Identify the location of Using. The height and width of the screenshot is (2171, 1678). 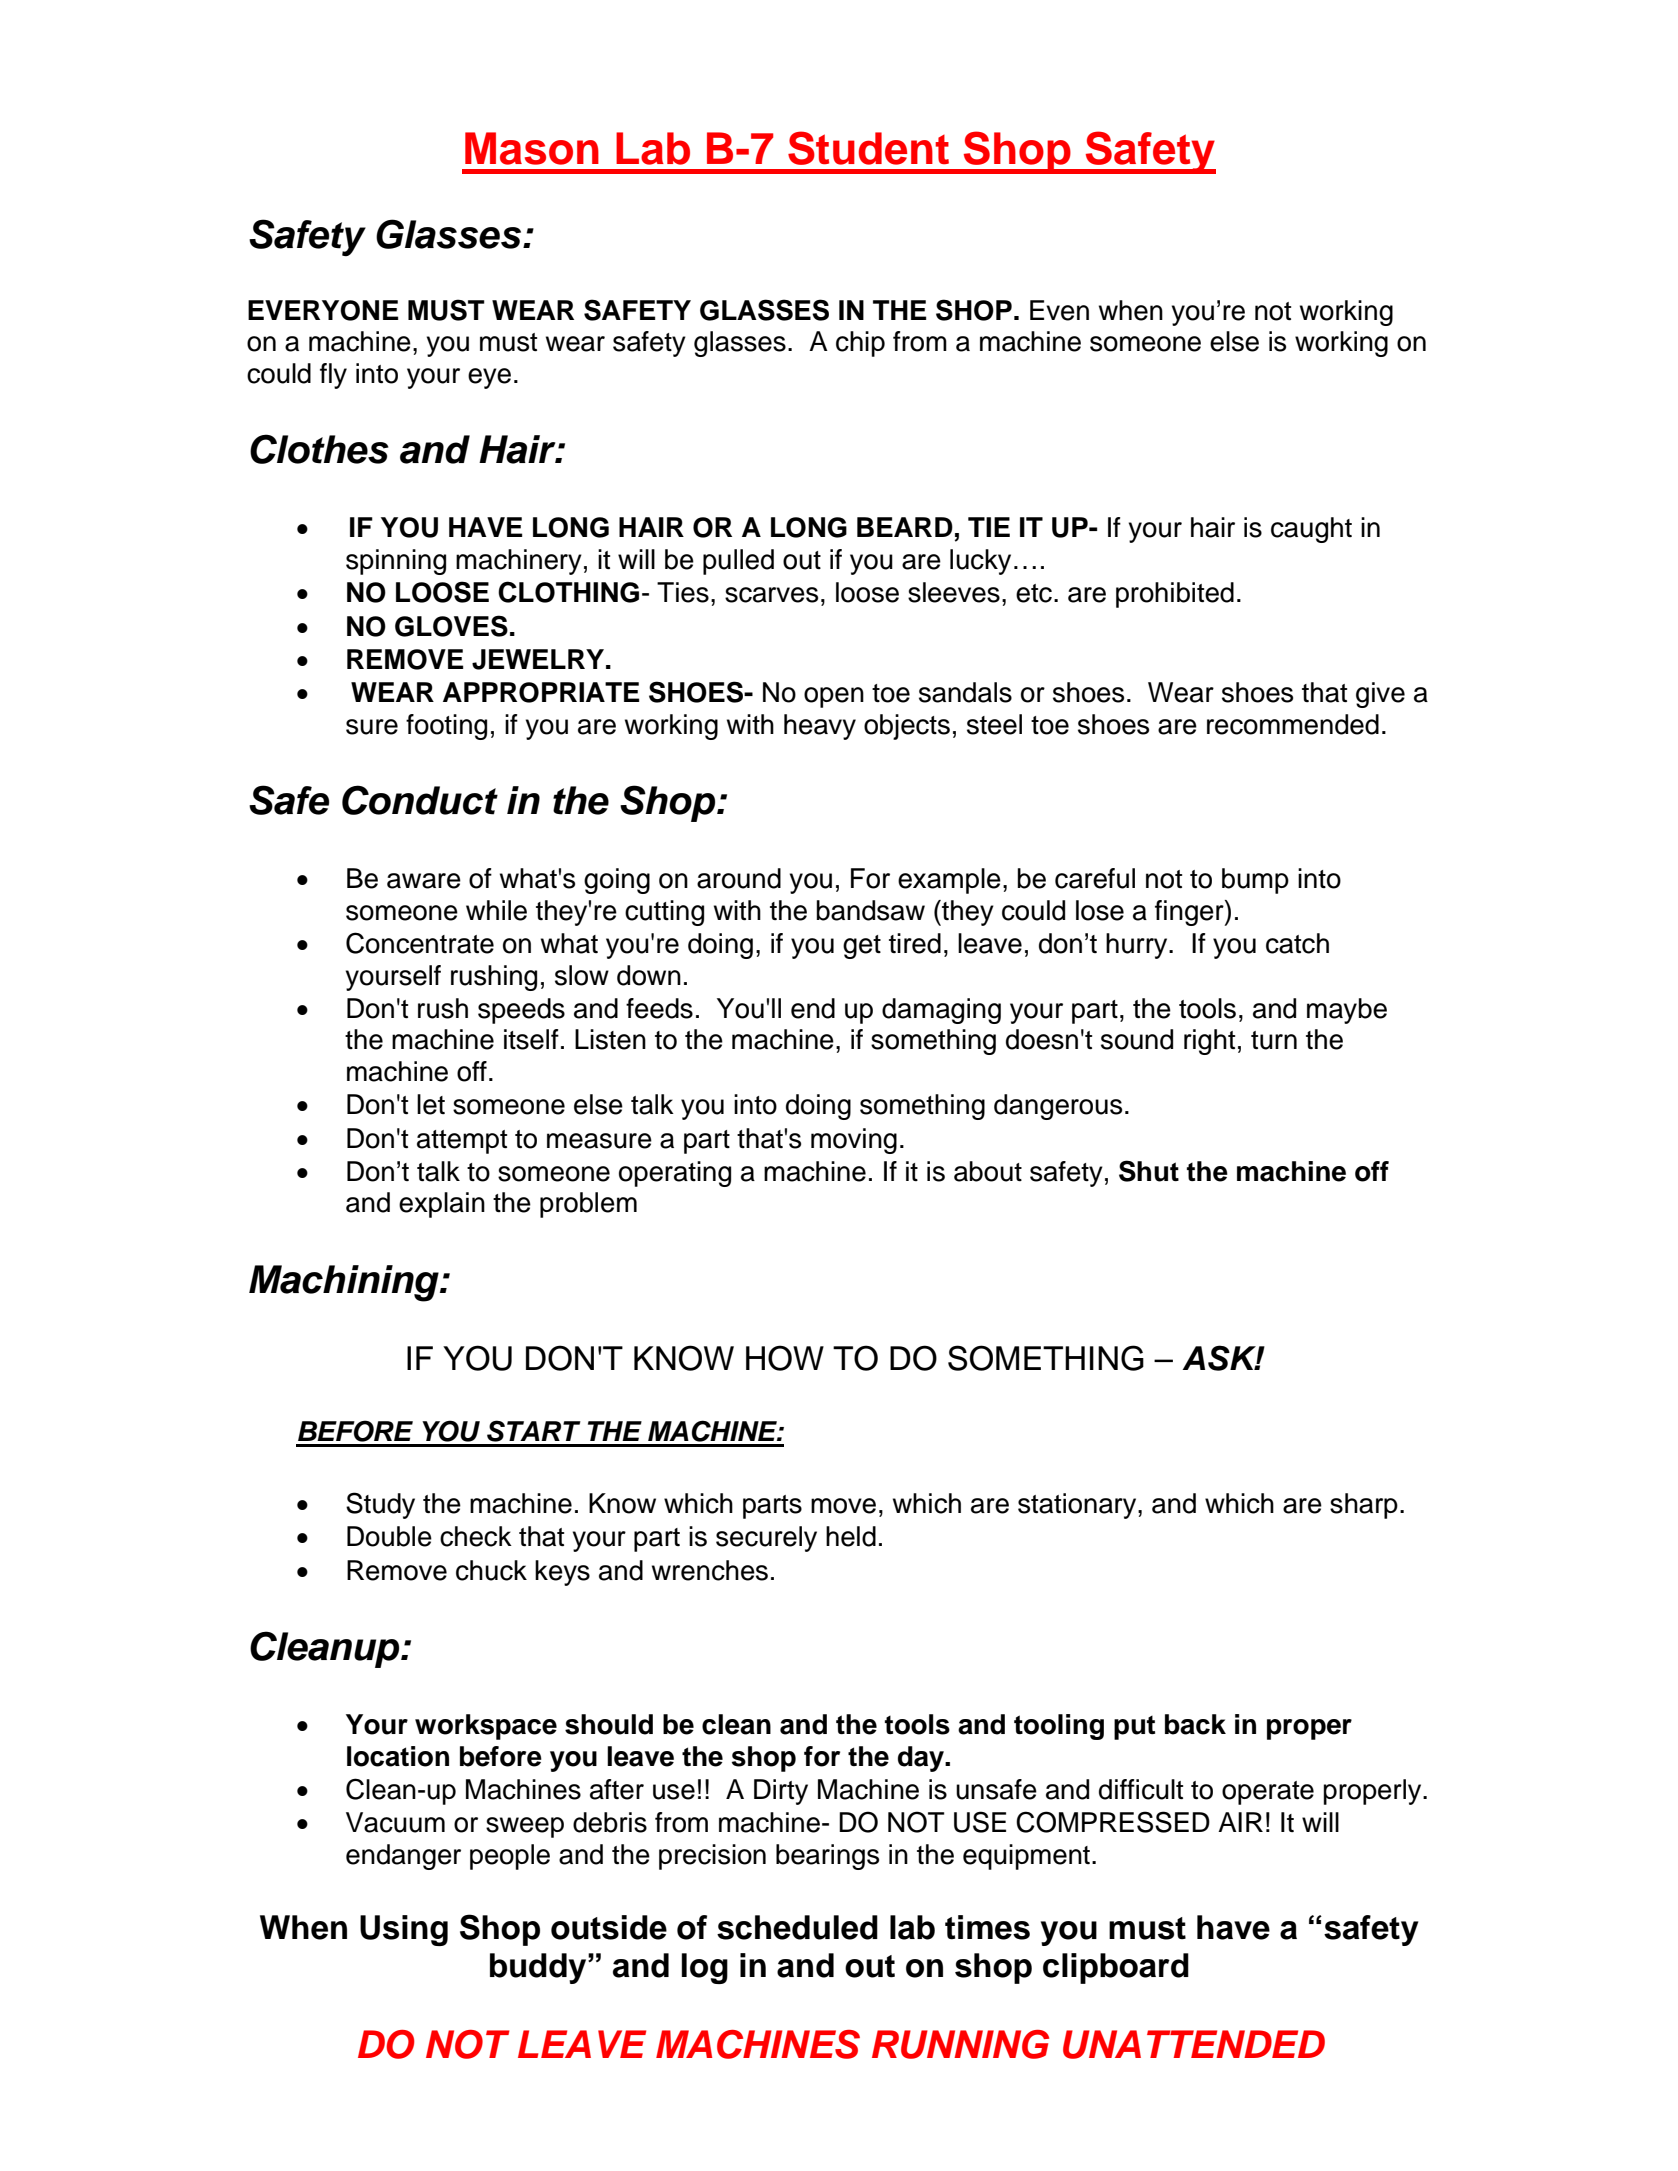
(404, 1930).
